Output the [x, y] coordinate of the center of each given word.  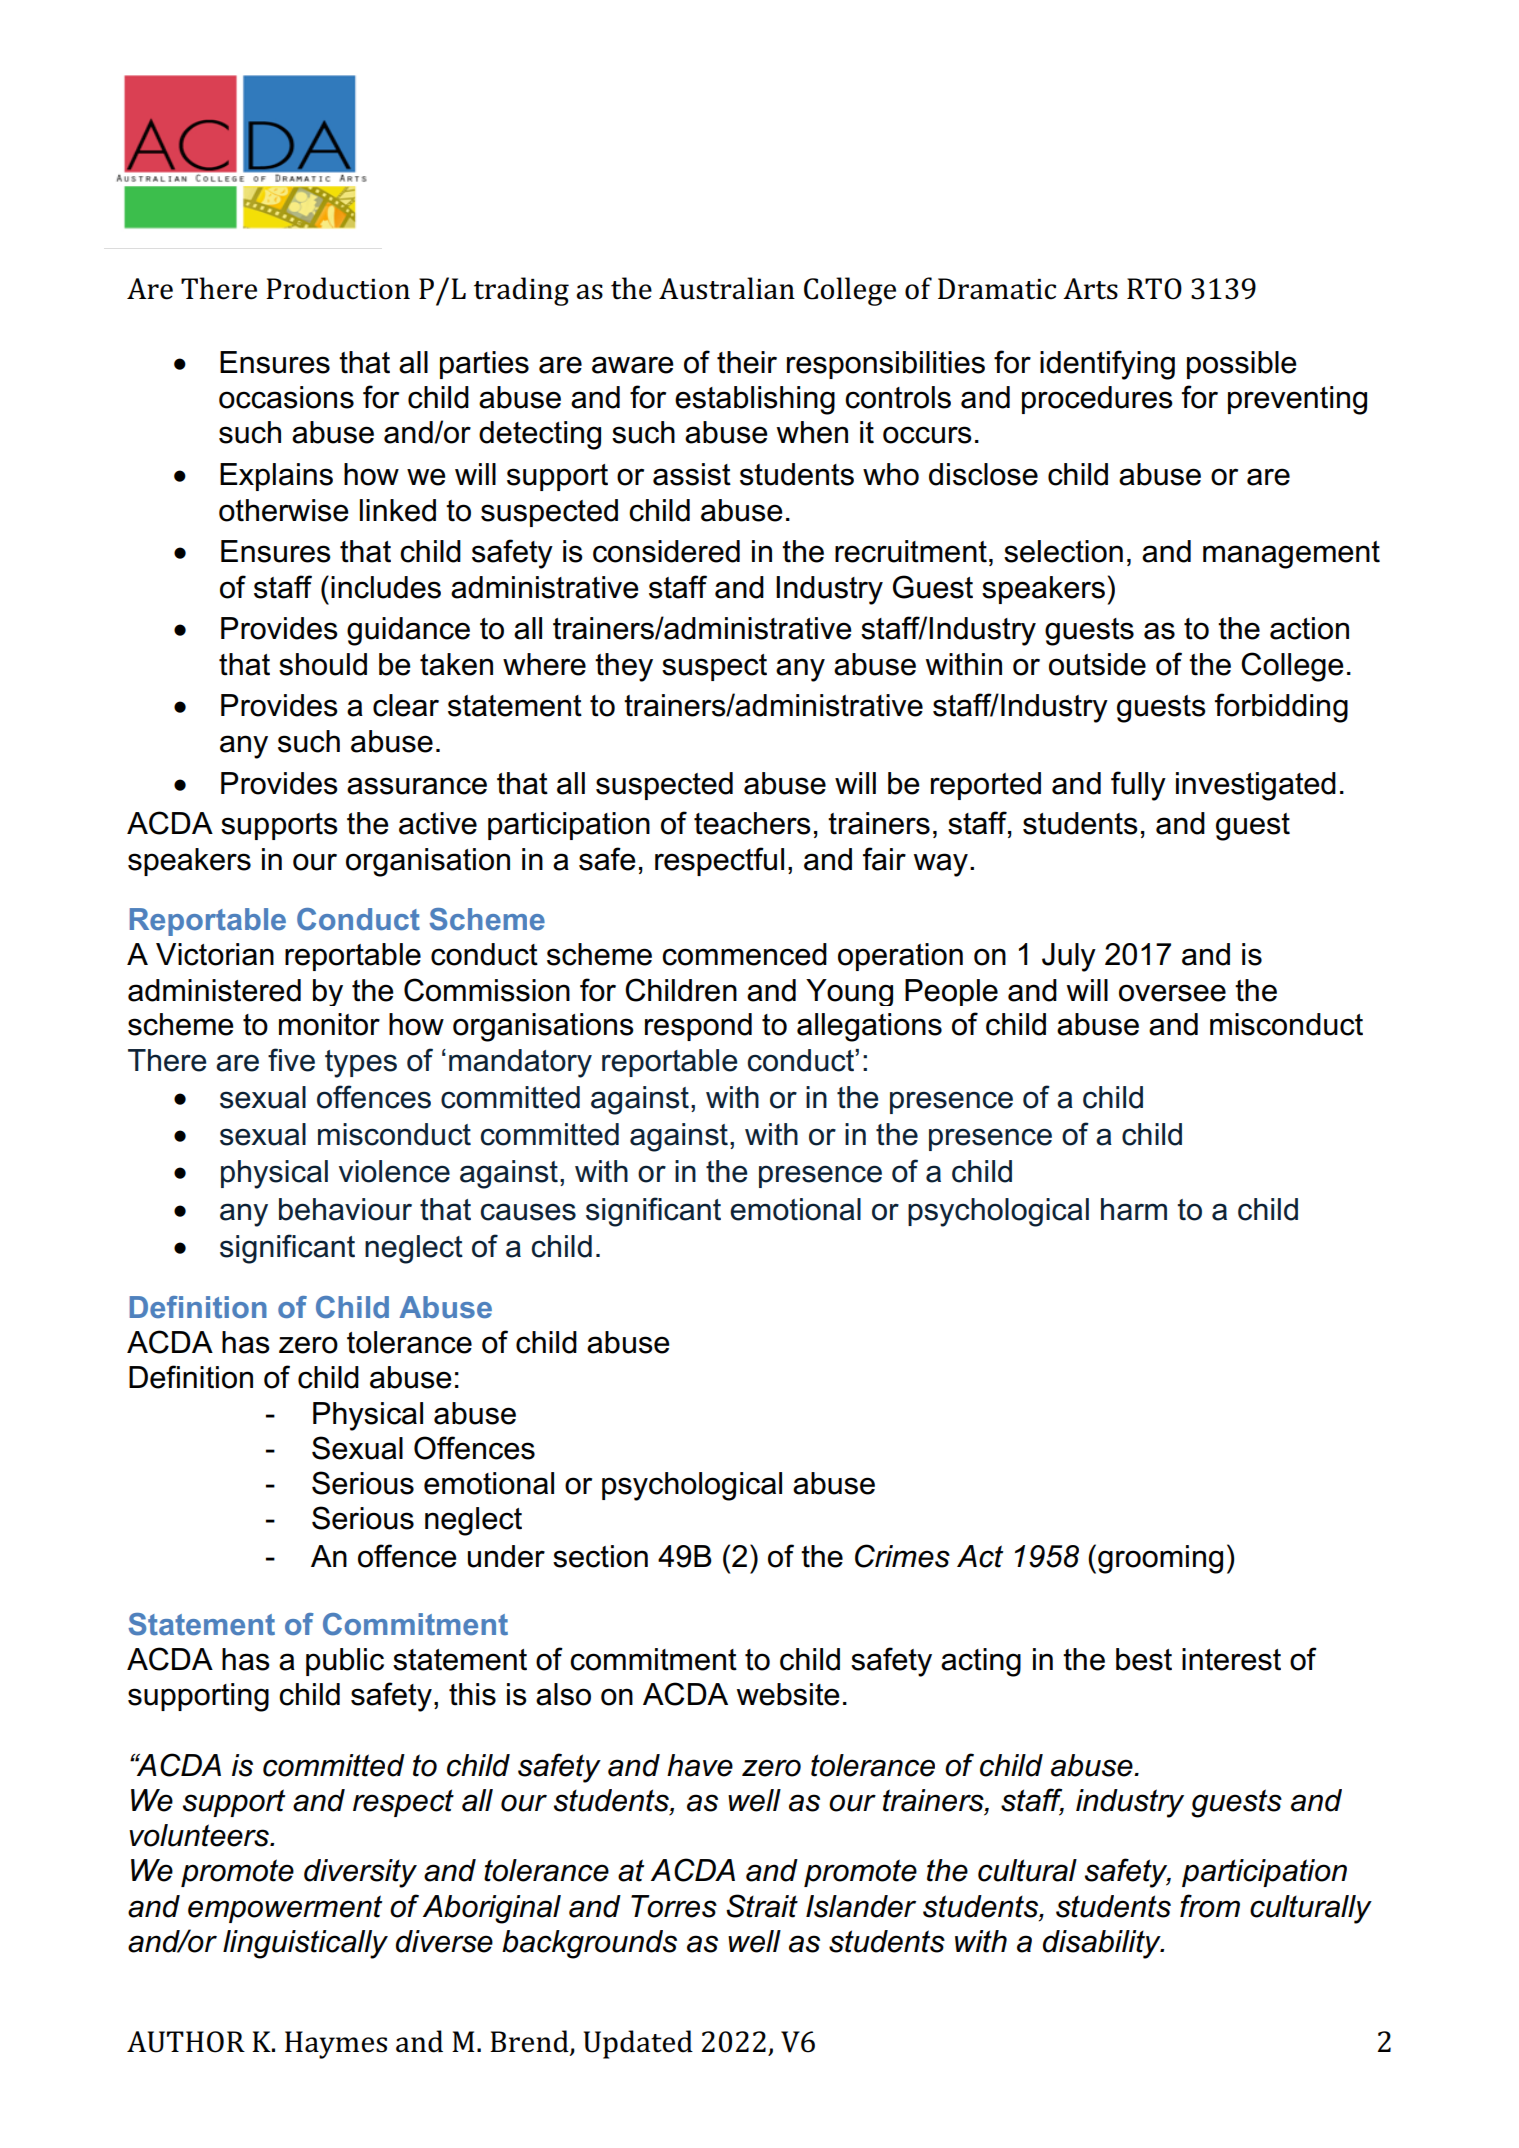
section [600, 1556]
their [747, 362]
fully [1138, 786]
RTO [1154, 289]
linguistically [305, 1944]
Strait [762, 1906]
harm [1134, 1209]
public [345, 1662]
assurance [417, 786]
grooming [1160, 1559]
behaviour [345, 1209]
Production [338, 288]
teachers [752, 823]
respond [698, 1027]
